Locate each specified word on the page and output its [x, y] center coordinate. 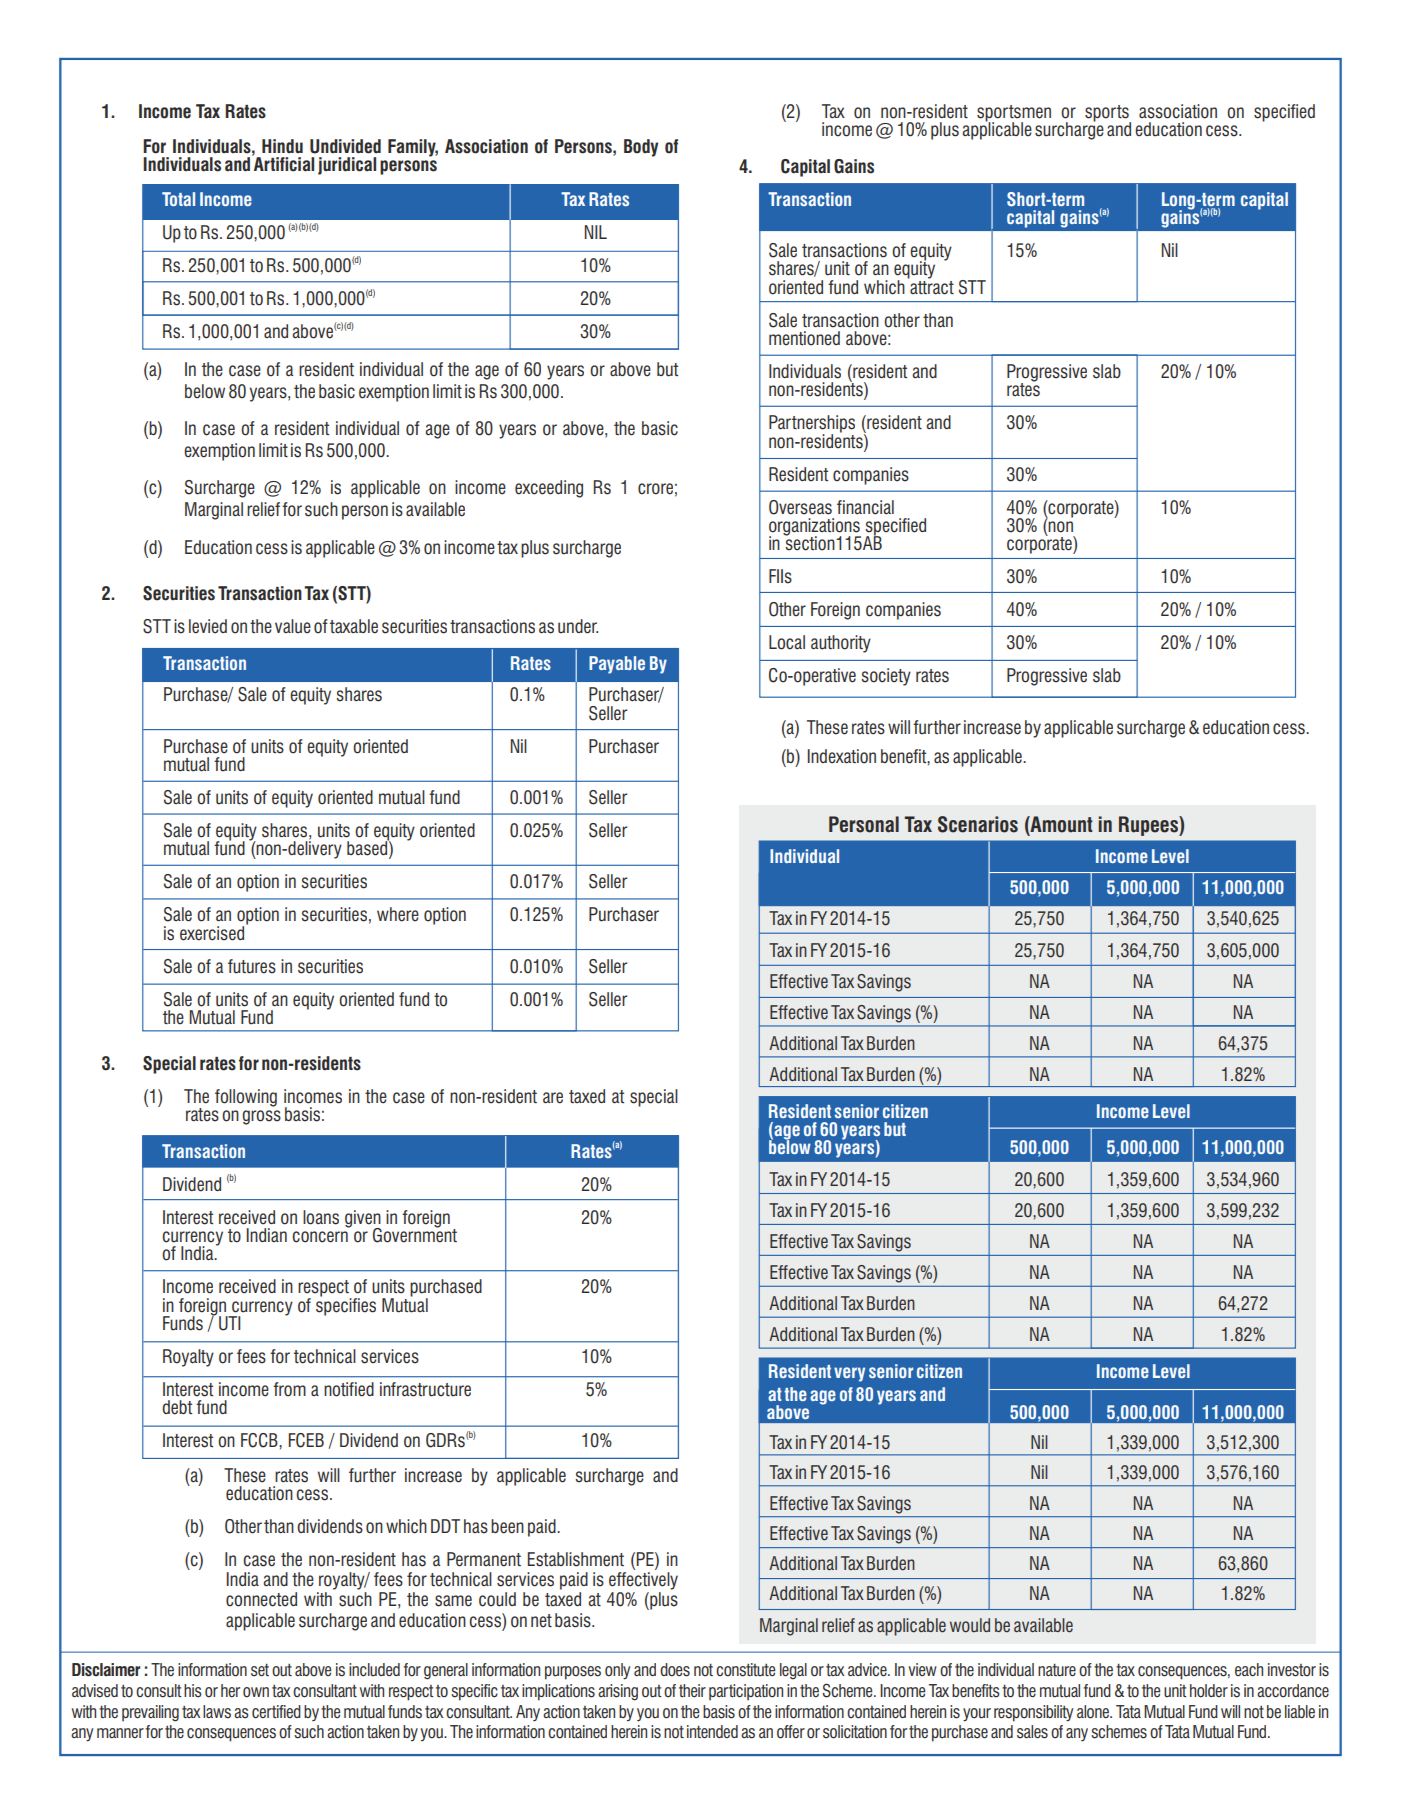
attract [931, 286]
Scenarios [978, 824]
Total [178, 199]
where [398, 914]
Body [641, 148]
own [256, 1692]
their [692, 1690]
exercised [213, 932]
